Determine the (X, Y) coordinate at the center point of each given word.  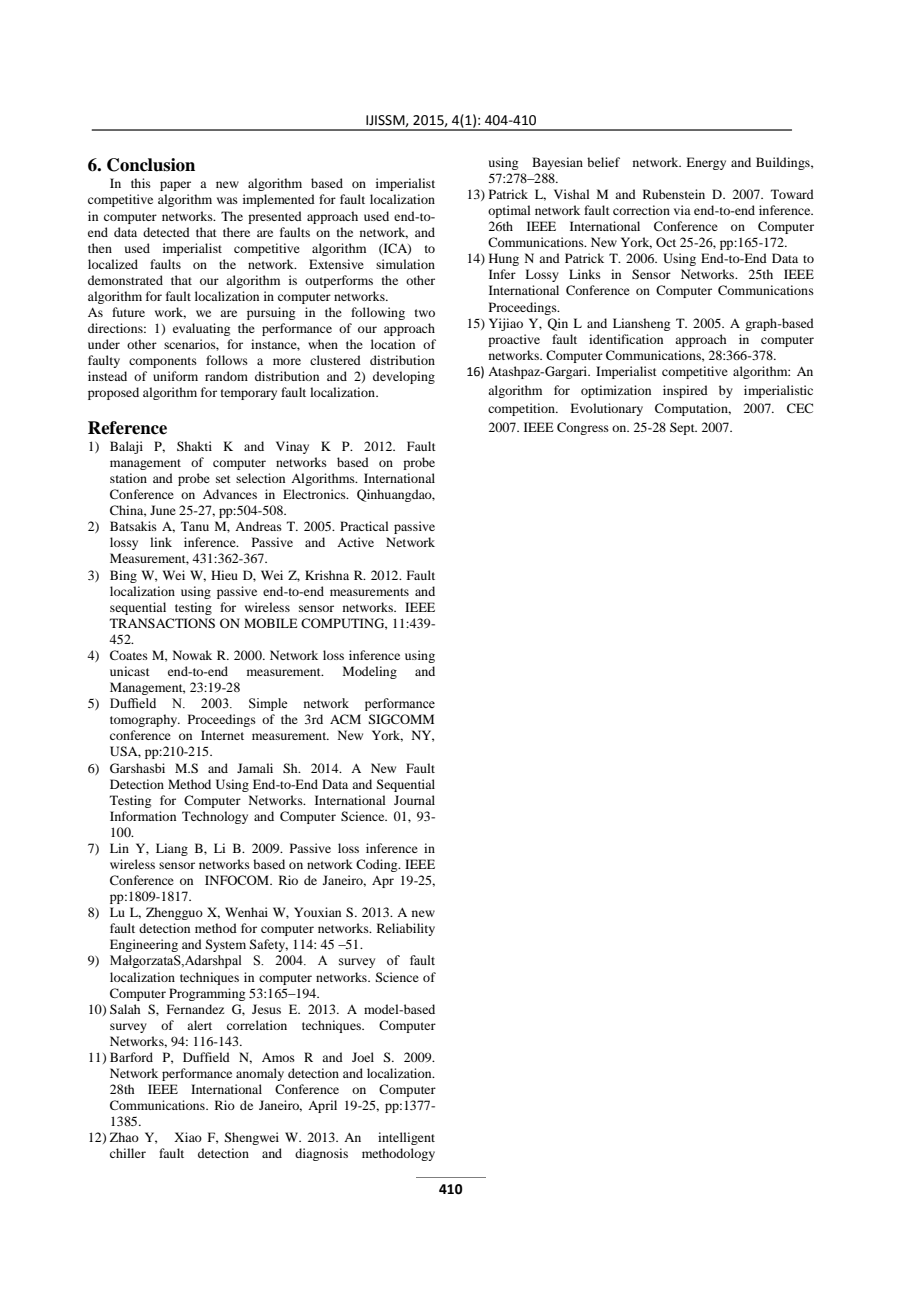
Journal (414, 800)
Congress (583, 428)
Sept (683, 428)
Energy (706, 163)
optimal (509, 211)
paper (175, 186)
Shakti (194, 446)
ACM (345, 719)
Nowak (192, 655)
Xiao (188, 1137)
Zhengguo (174, 913)
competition (522, 409)
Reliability (406, 929)
